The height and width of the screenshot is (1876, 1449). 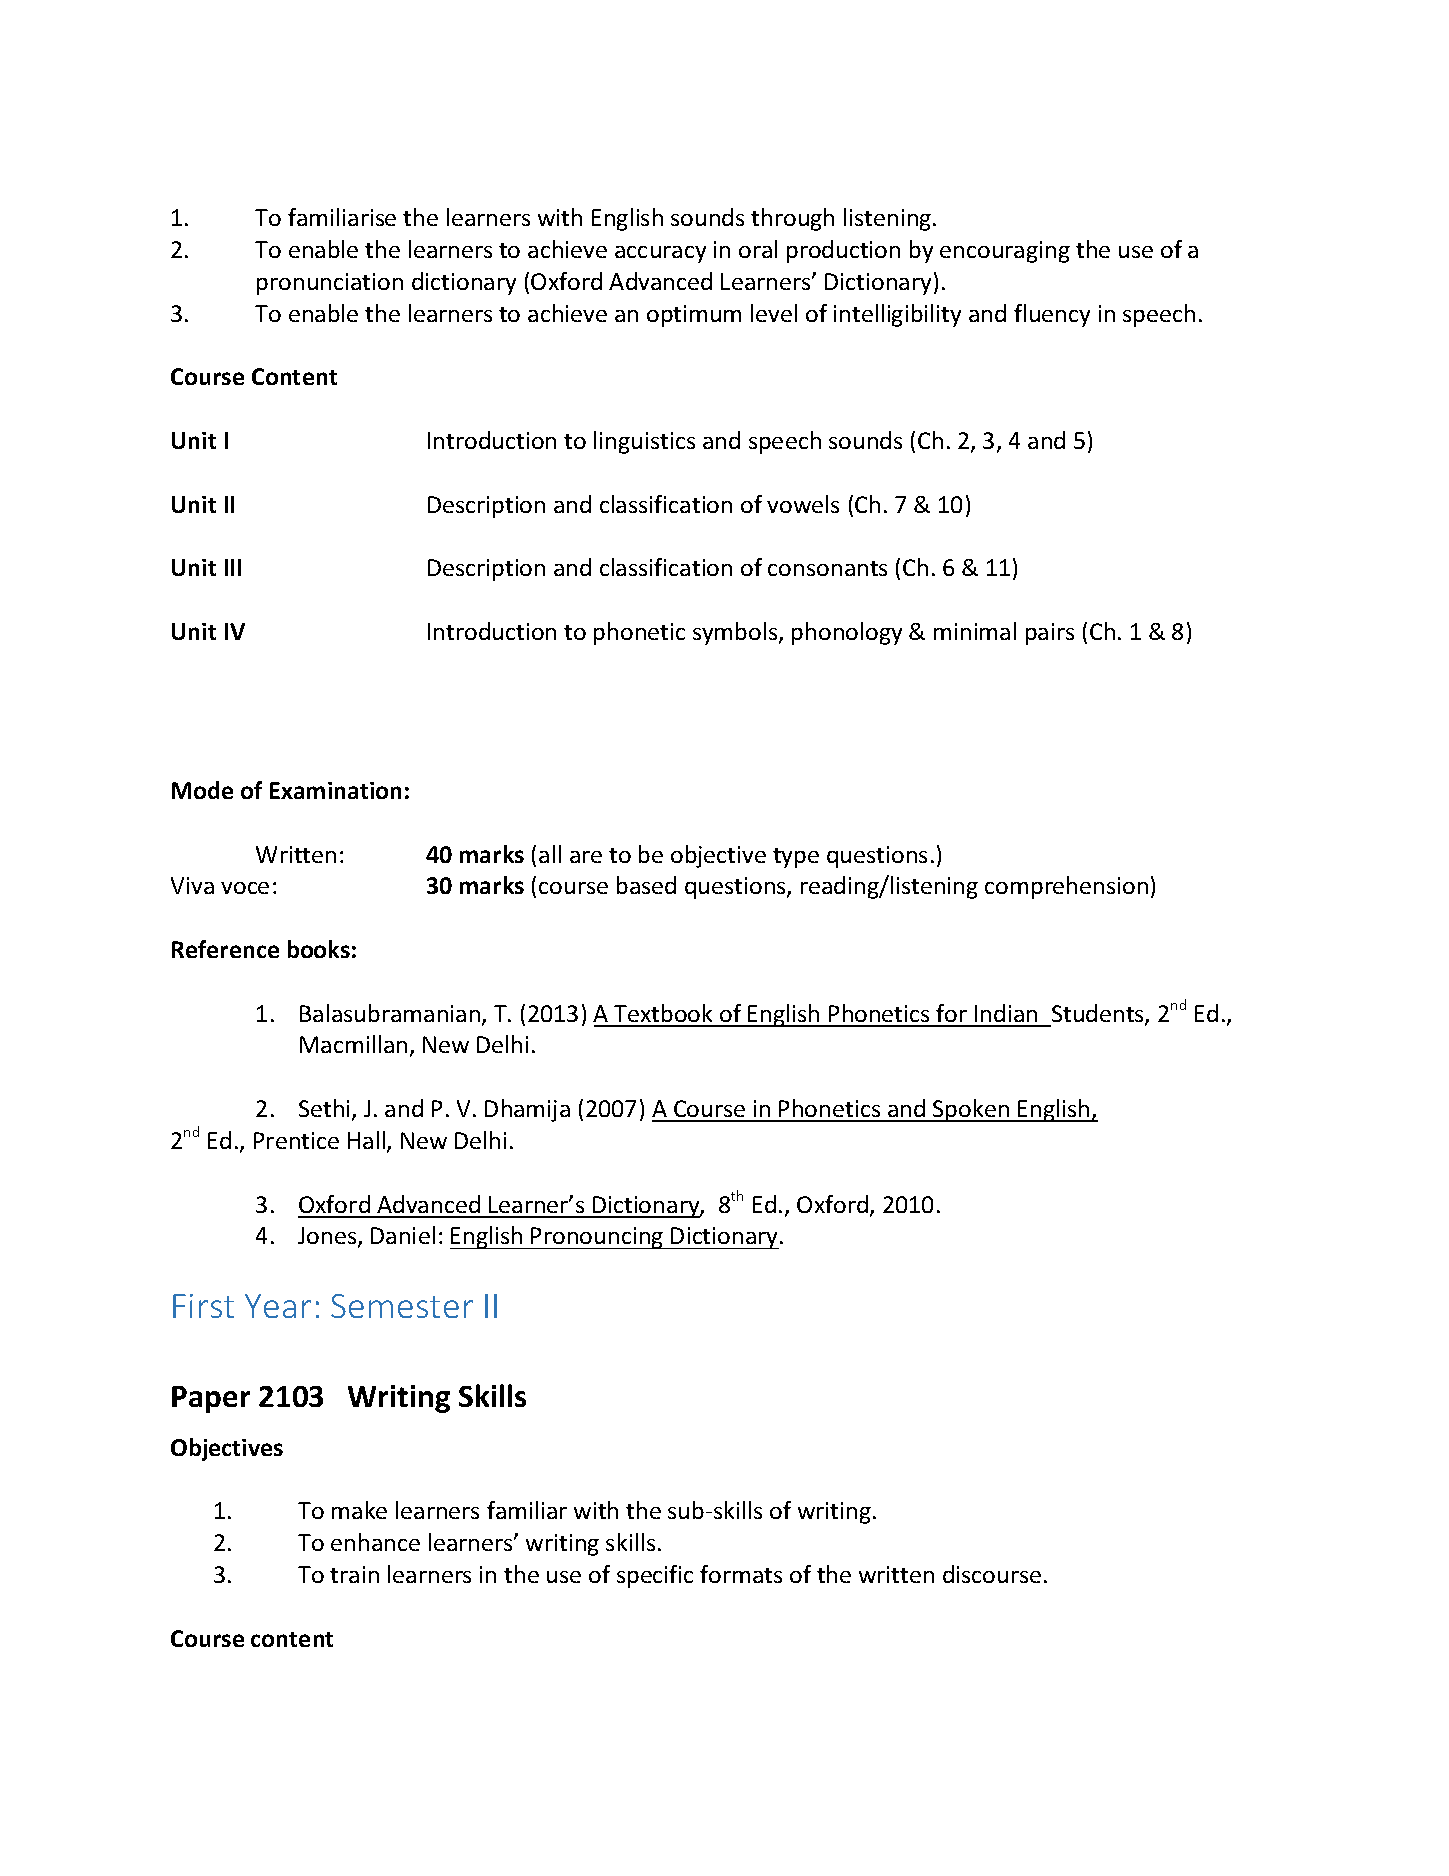 What do you see at coordinates (598, 1238) in the screenshot?
I see `Pronouncing` at bounding box center [598, 1238].
